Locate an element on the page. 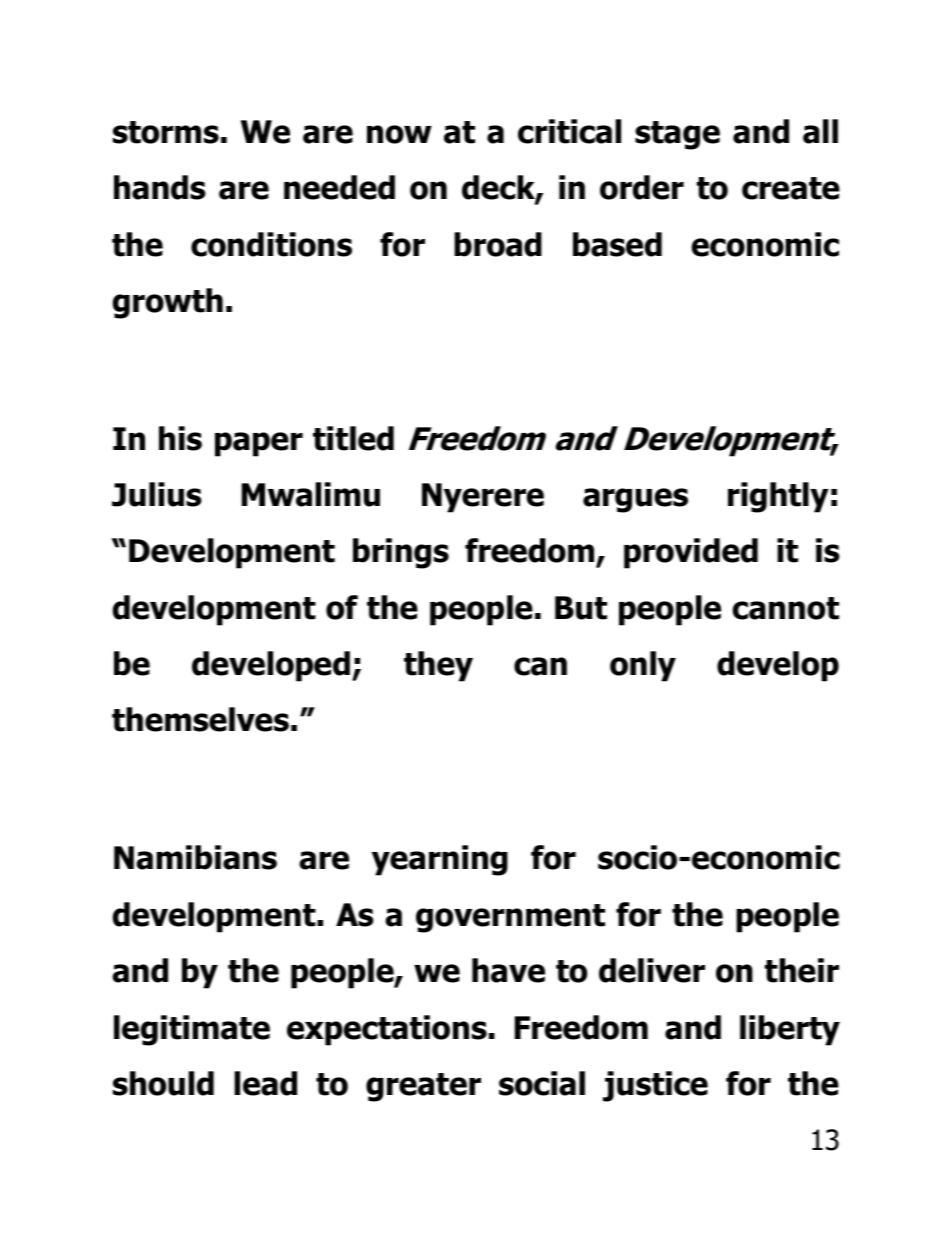 Image resolution: width=952 pixels, height=1233 pixels. create is located at coordinates (791, 188).
